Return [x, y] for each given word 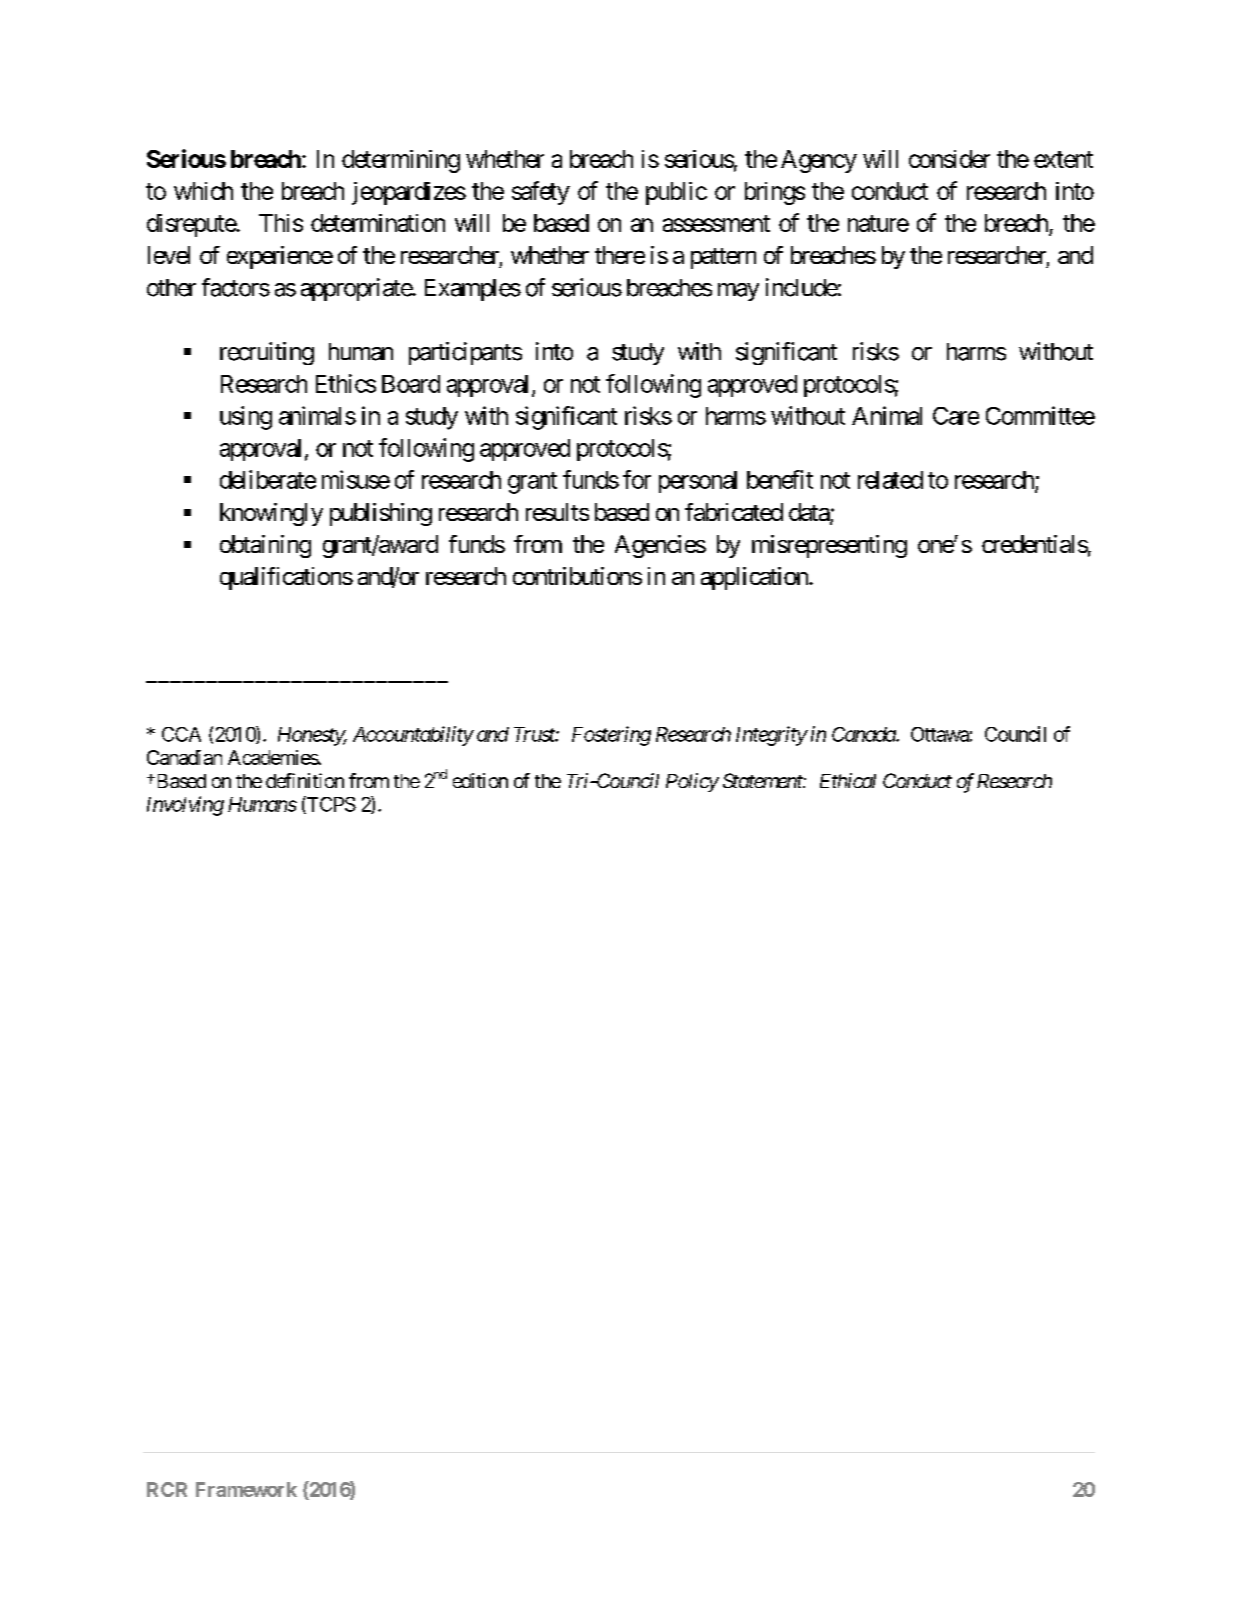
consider [949, 159]
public [676, 193]
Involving [185, 806]
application [755, 578]
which [203, 191]
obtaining [265, 546]
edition [480, 780]
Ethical [848, 780]
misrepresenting [829, 546]
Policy [692, 782]
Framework [246, 1489]
